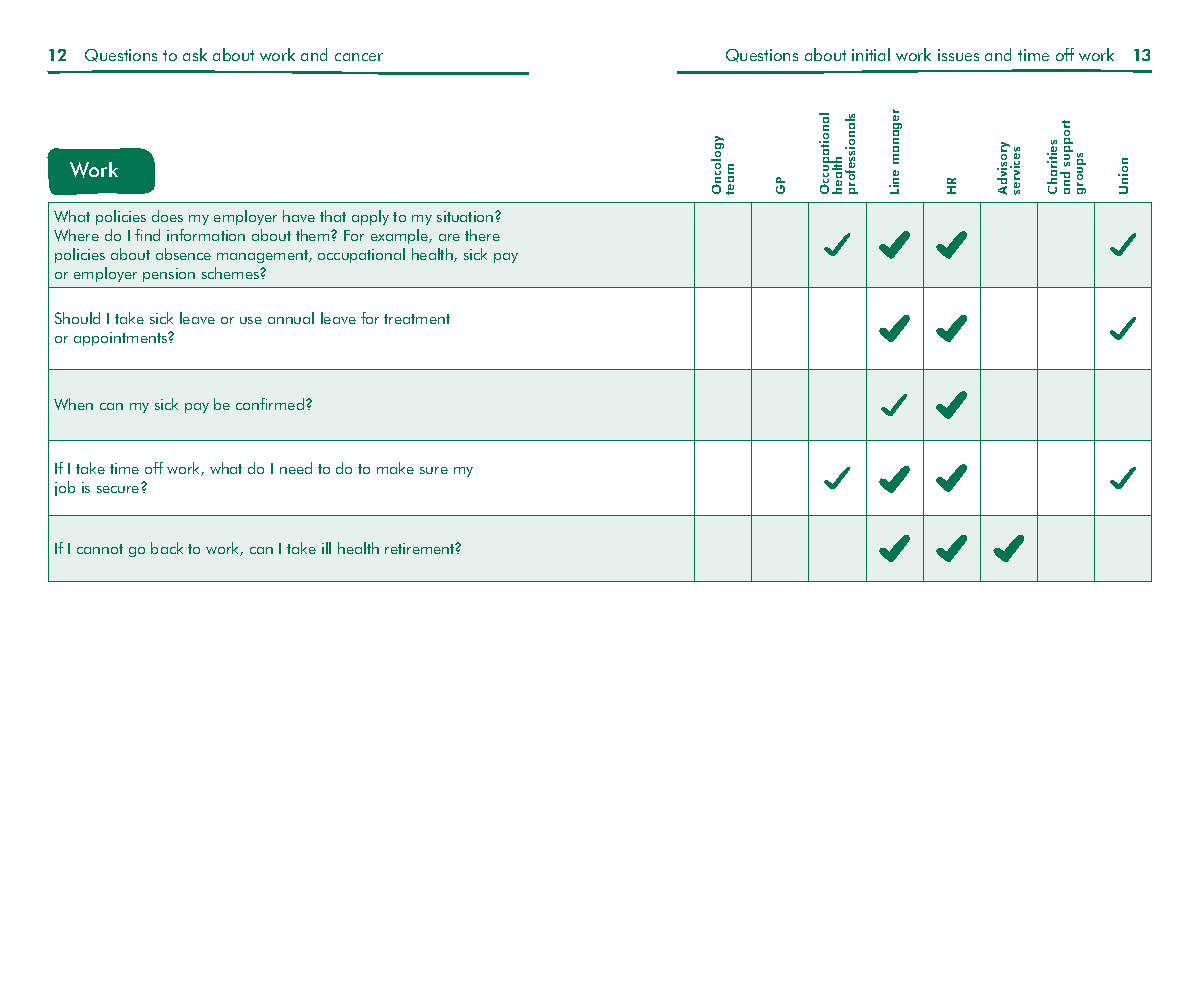 This screenshot has height=1008, width=1200. I want to click on does, so click(167, 216).
